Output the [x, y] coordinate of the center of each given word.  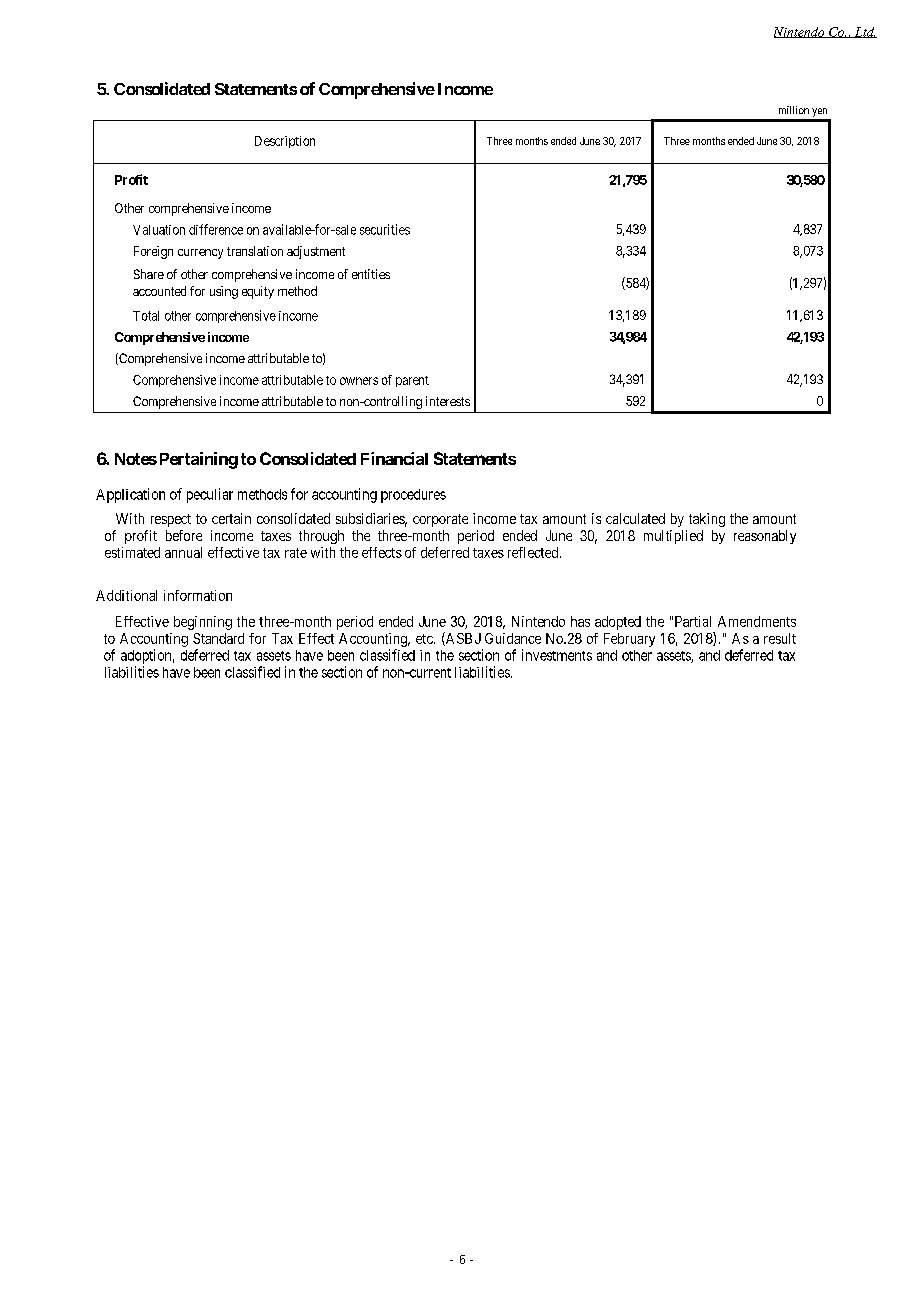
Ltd [864, 32]
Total [146, 316]
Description [285, 142]
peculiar [210, 495]
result [780, 638]
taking [707, 520]
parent [412, 381]
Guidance [513, 638]
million [794, 110]
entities [371, 274]
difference [216, 229]
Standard [218, 638]
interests [448, 401]
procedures [413, 496]
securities [385, 229]
